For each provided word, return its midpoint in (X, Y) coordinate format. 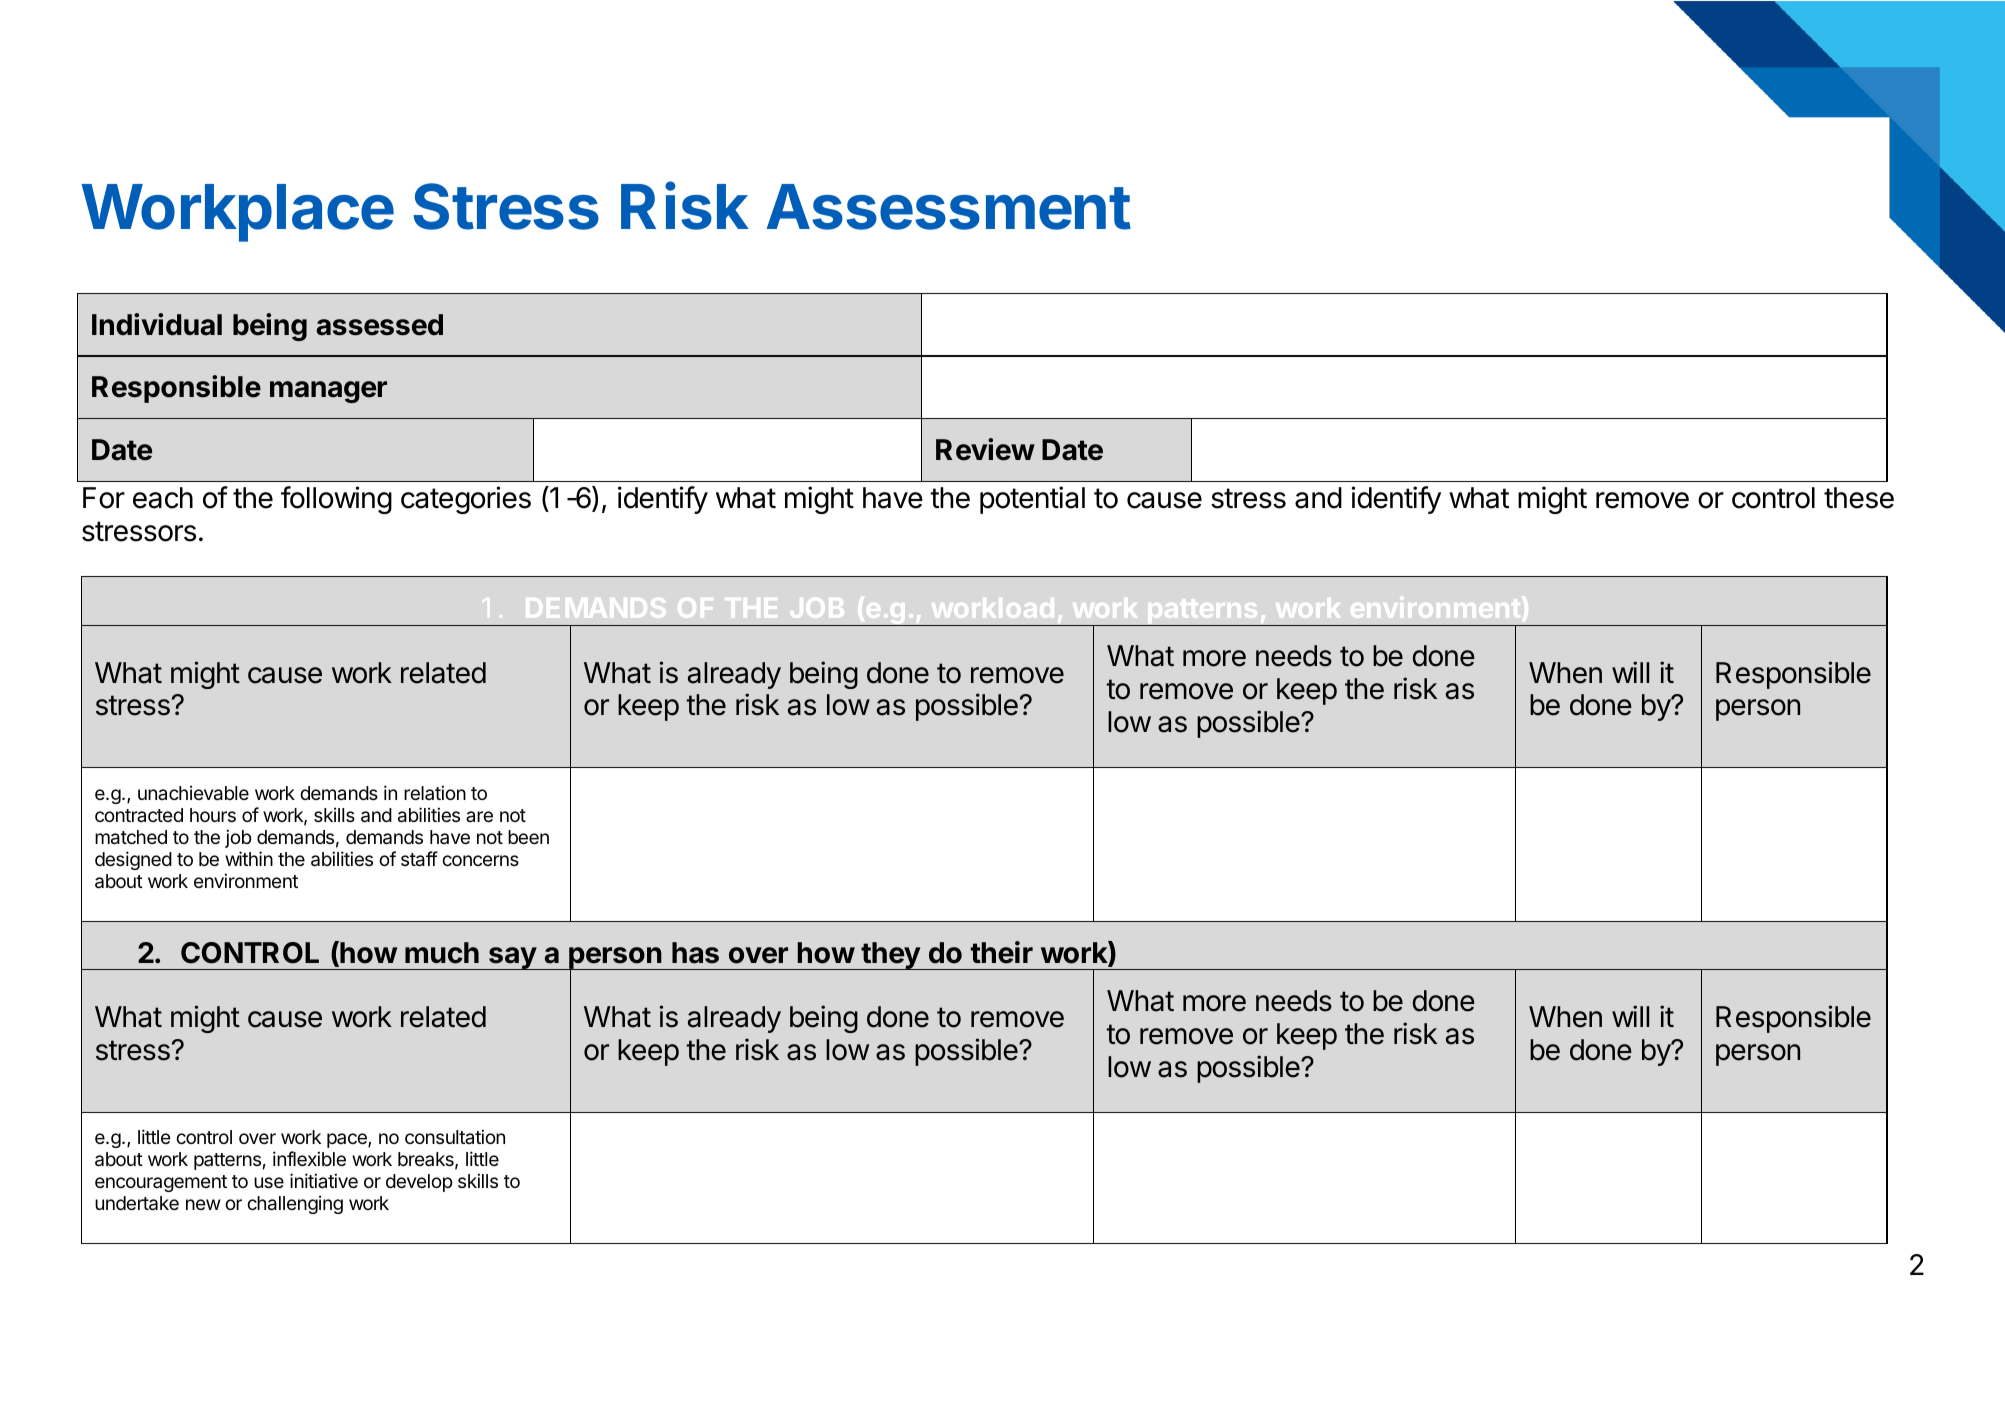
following (336, 500)
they (890, 956)
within (249, 858)
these (1859, 498)
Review (985, 449)
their (1002, 952)
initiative (324, 1180)
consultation (455, 1136)
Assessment (948, 207)
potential (1032, 500)
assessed (379, 325)
